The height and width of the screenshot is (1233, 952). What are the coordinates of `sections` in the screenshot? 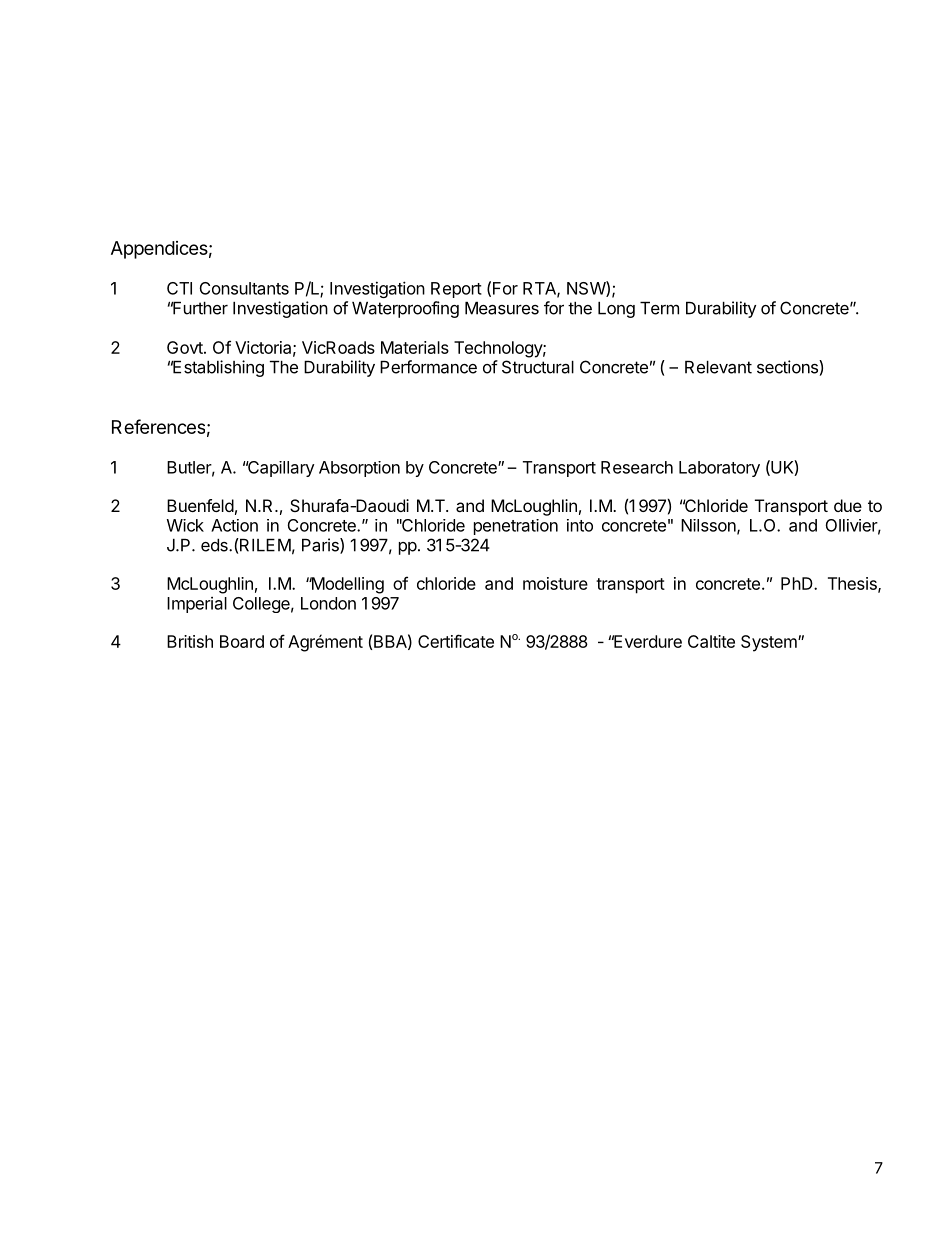 It's located at (788, 367).
